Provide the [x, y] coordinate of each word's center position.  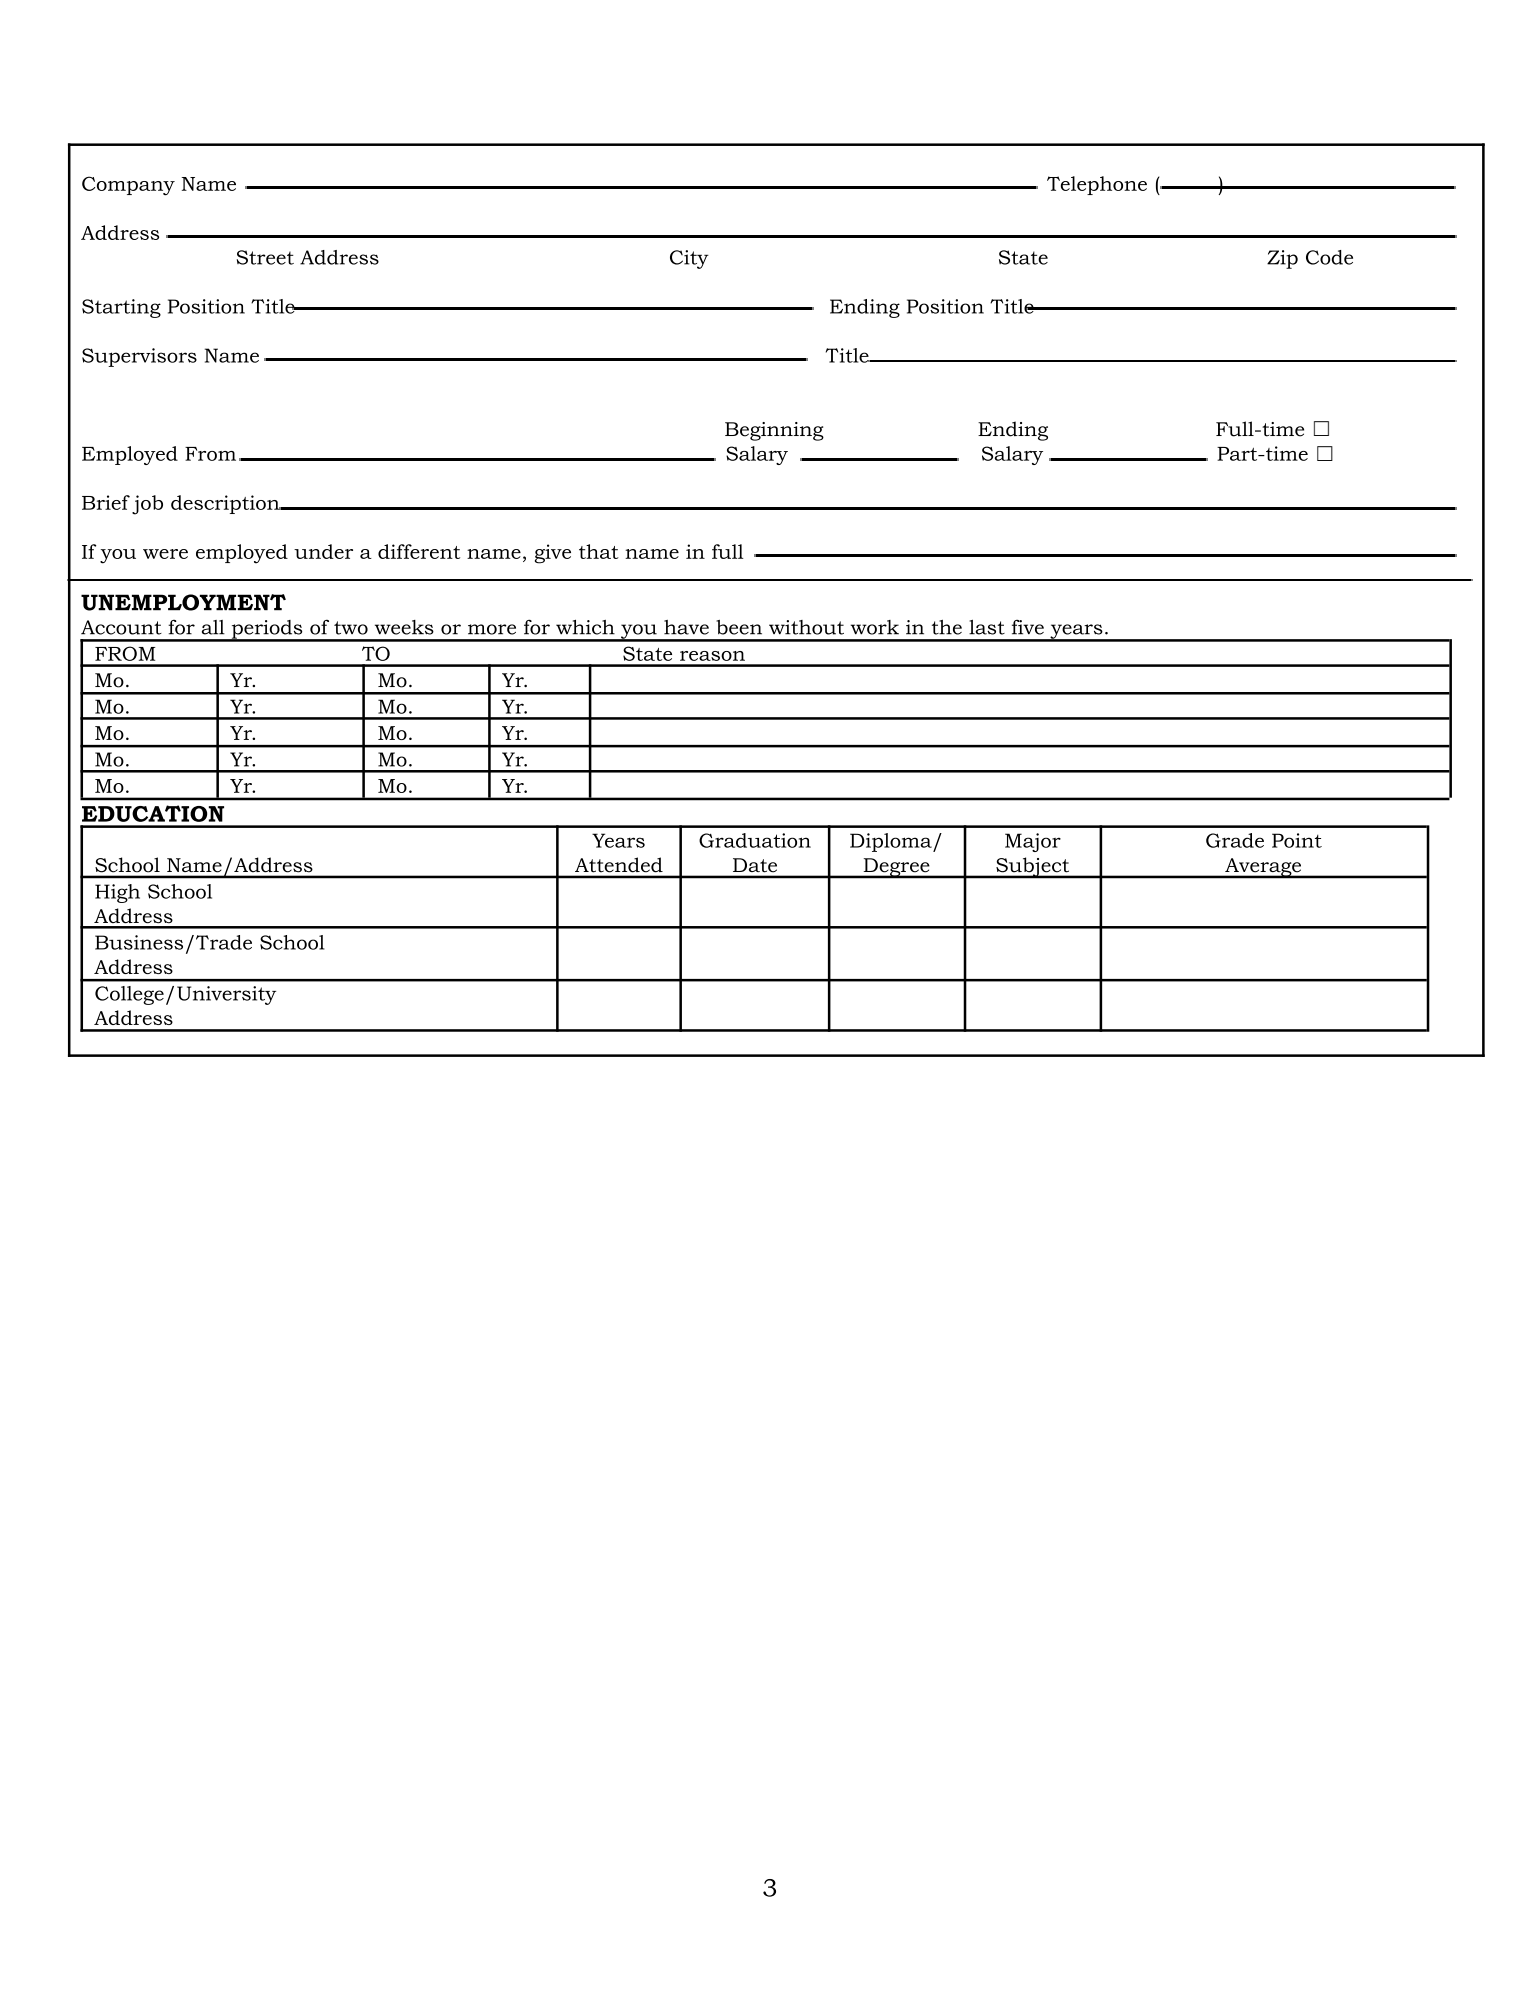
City [689, 259]
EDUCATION [153, 813]
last [987, 627]
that [599, 551]
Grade [1235, 840]
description [226, 504]
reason [712, 656]
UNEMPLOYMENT [183, 602]
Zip [1282, 259]
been [739, 627]
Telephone [1097, 185]
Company [128, 186]
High [117, 893]
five [1028, 627]
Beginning [774, 431]
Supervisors [139, 357]
